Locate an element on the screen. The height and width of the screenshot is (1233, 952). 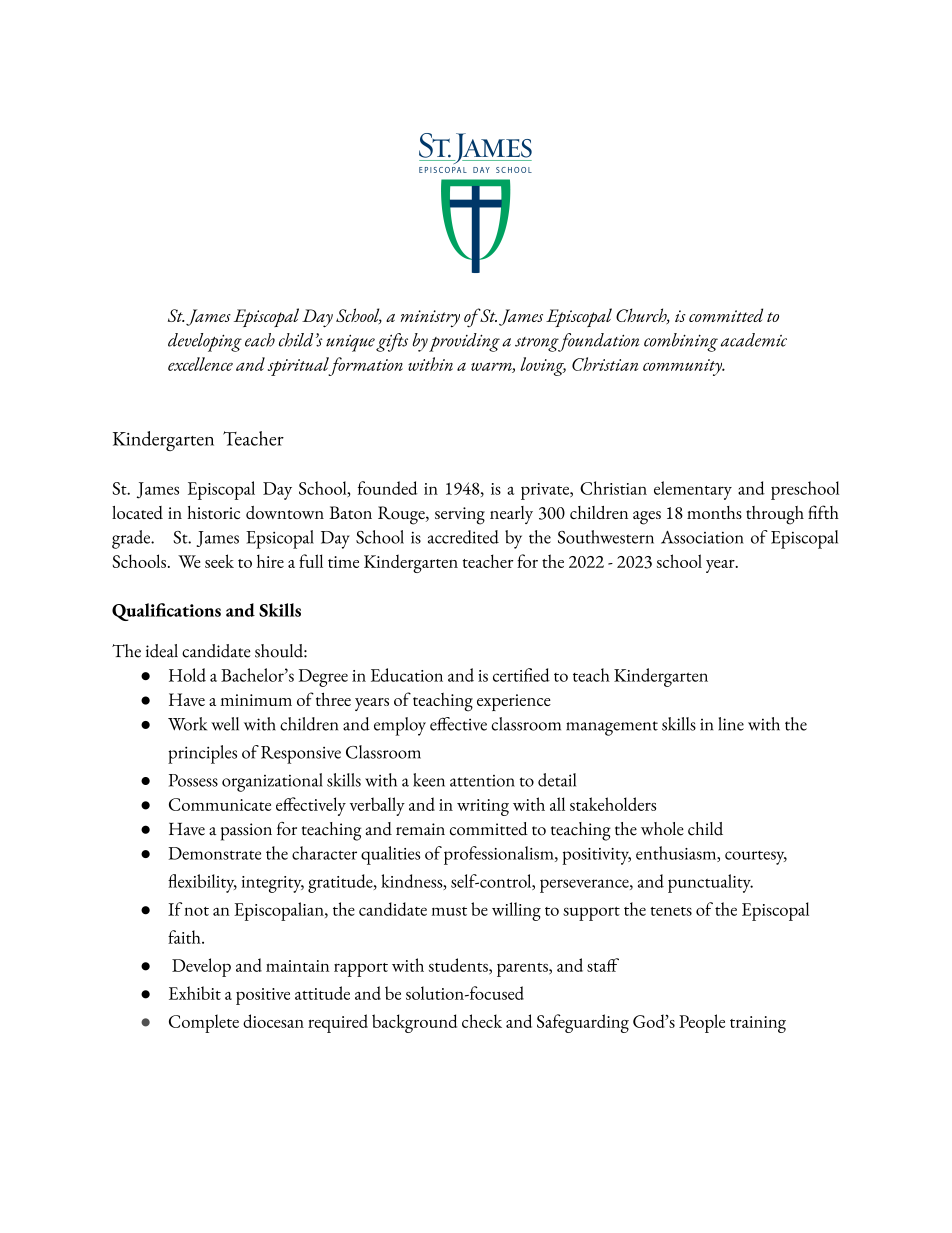
Exhibit is located at coordinates (195, 993).
